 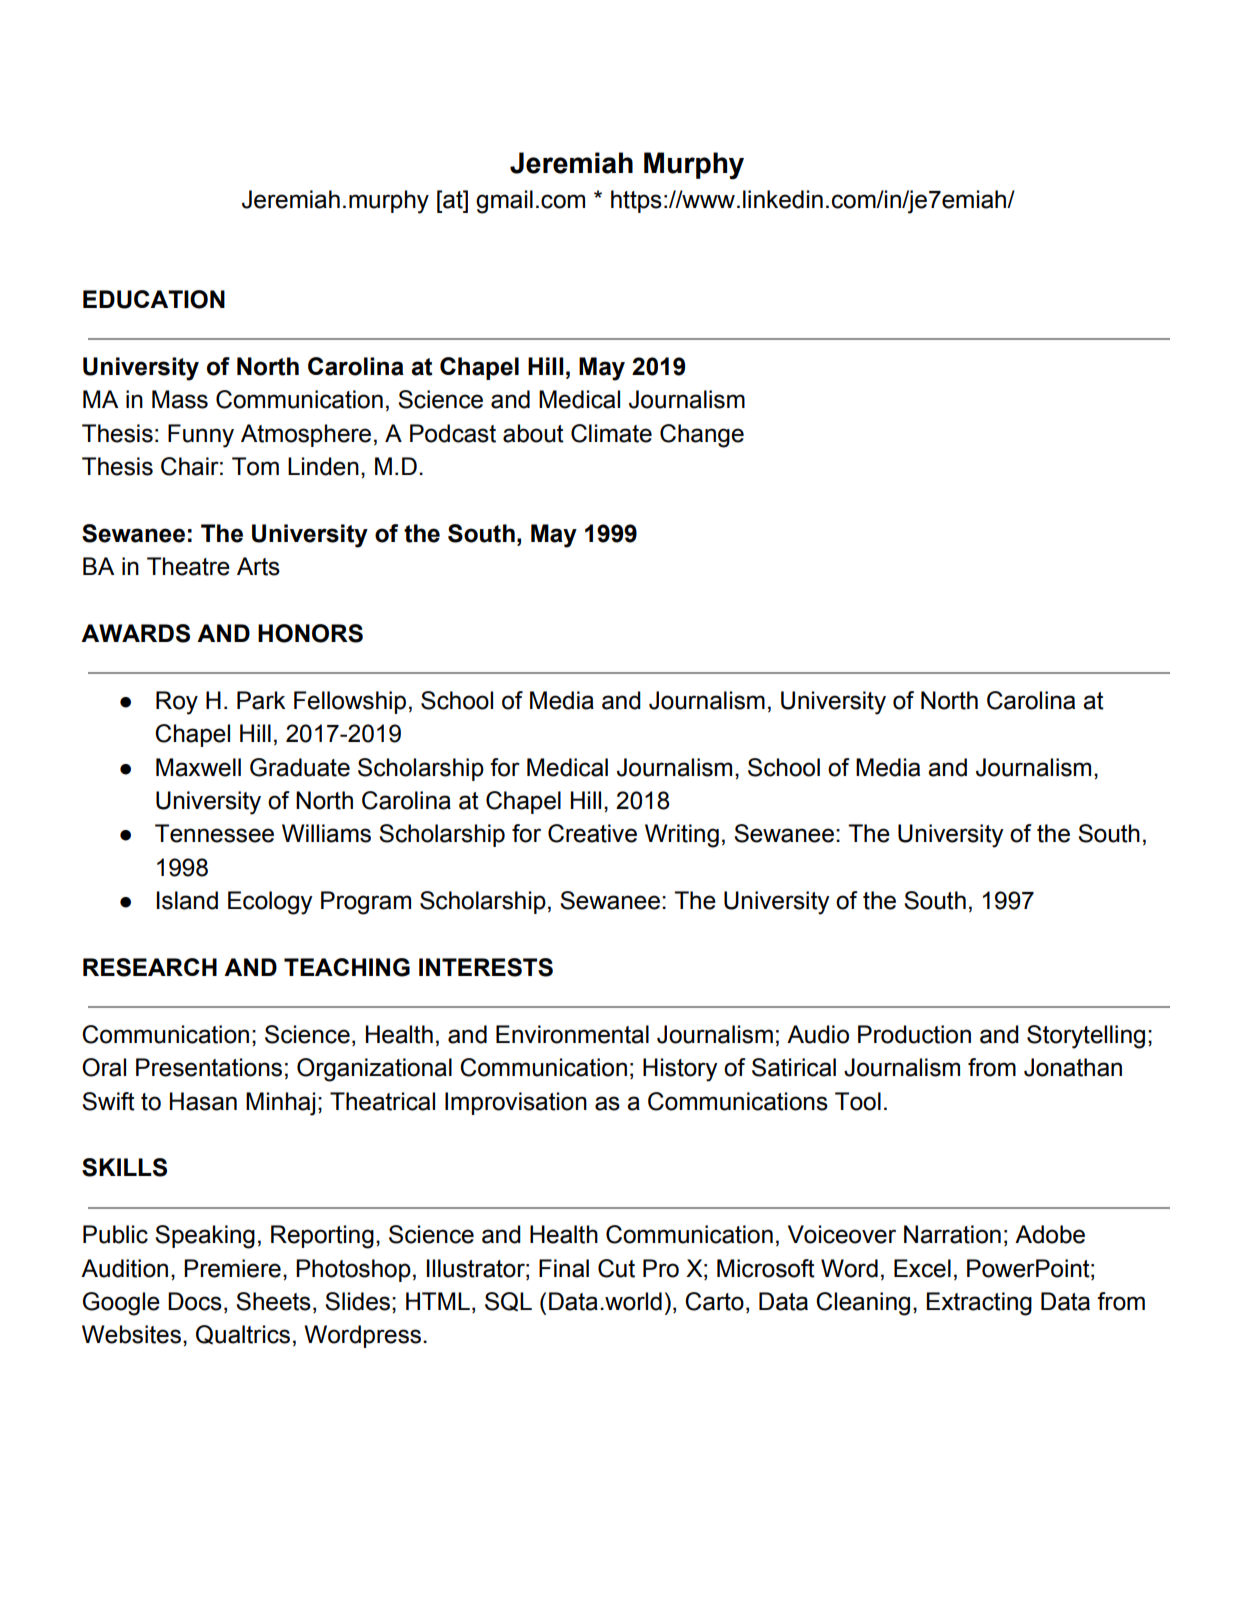 I want to click on Docs, so click(x=195, y=1301).
